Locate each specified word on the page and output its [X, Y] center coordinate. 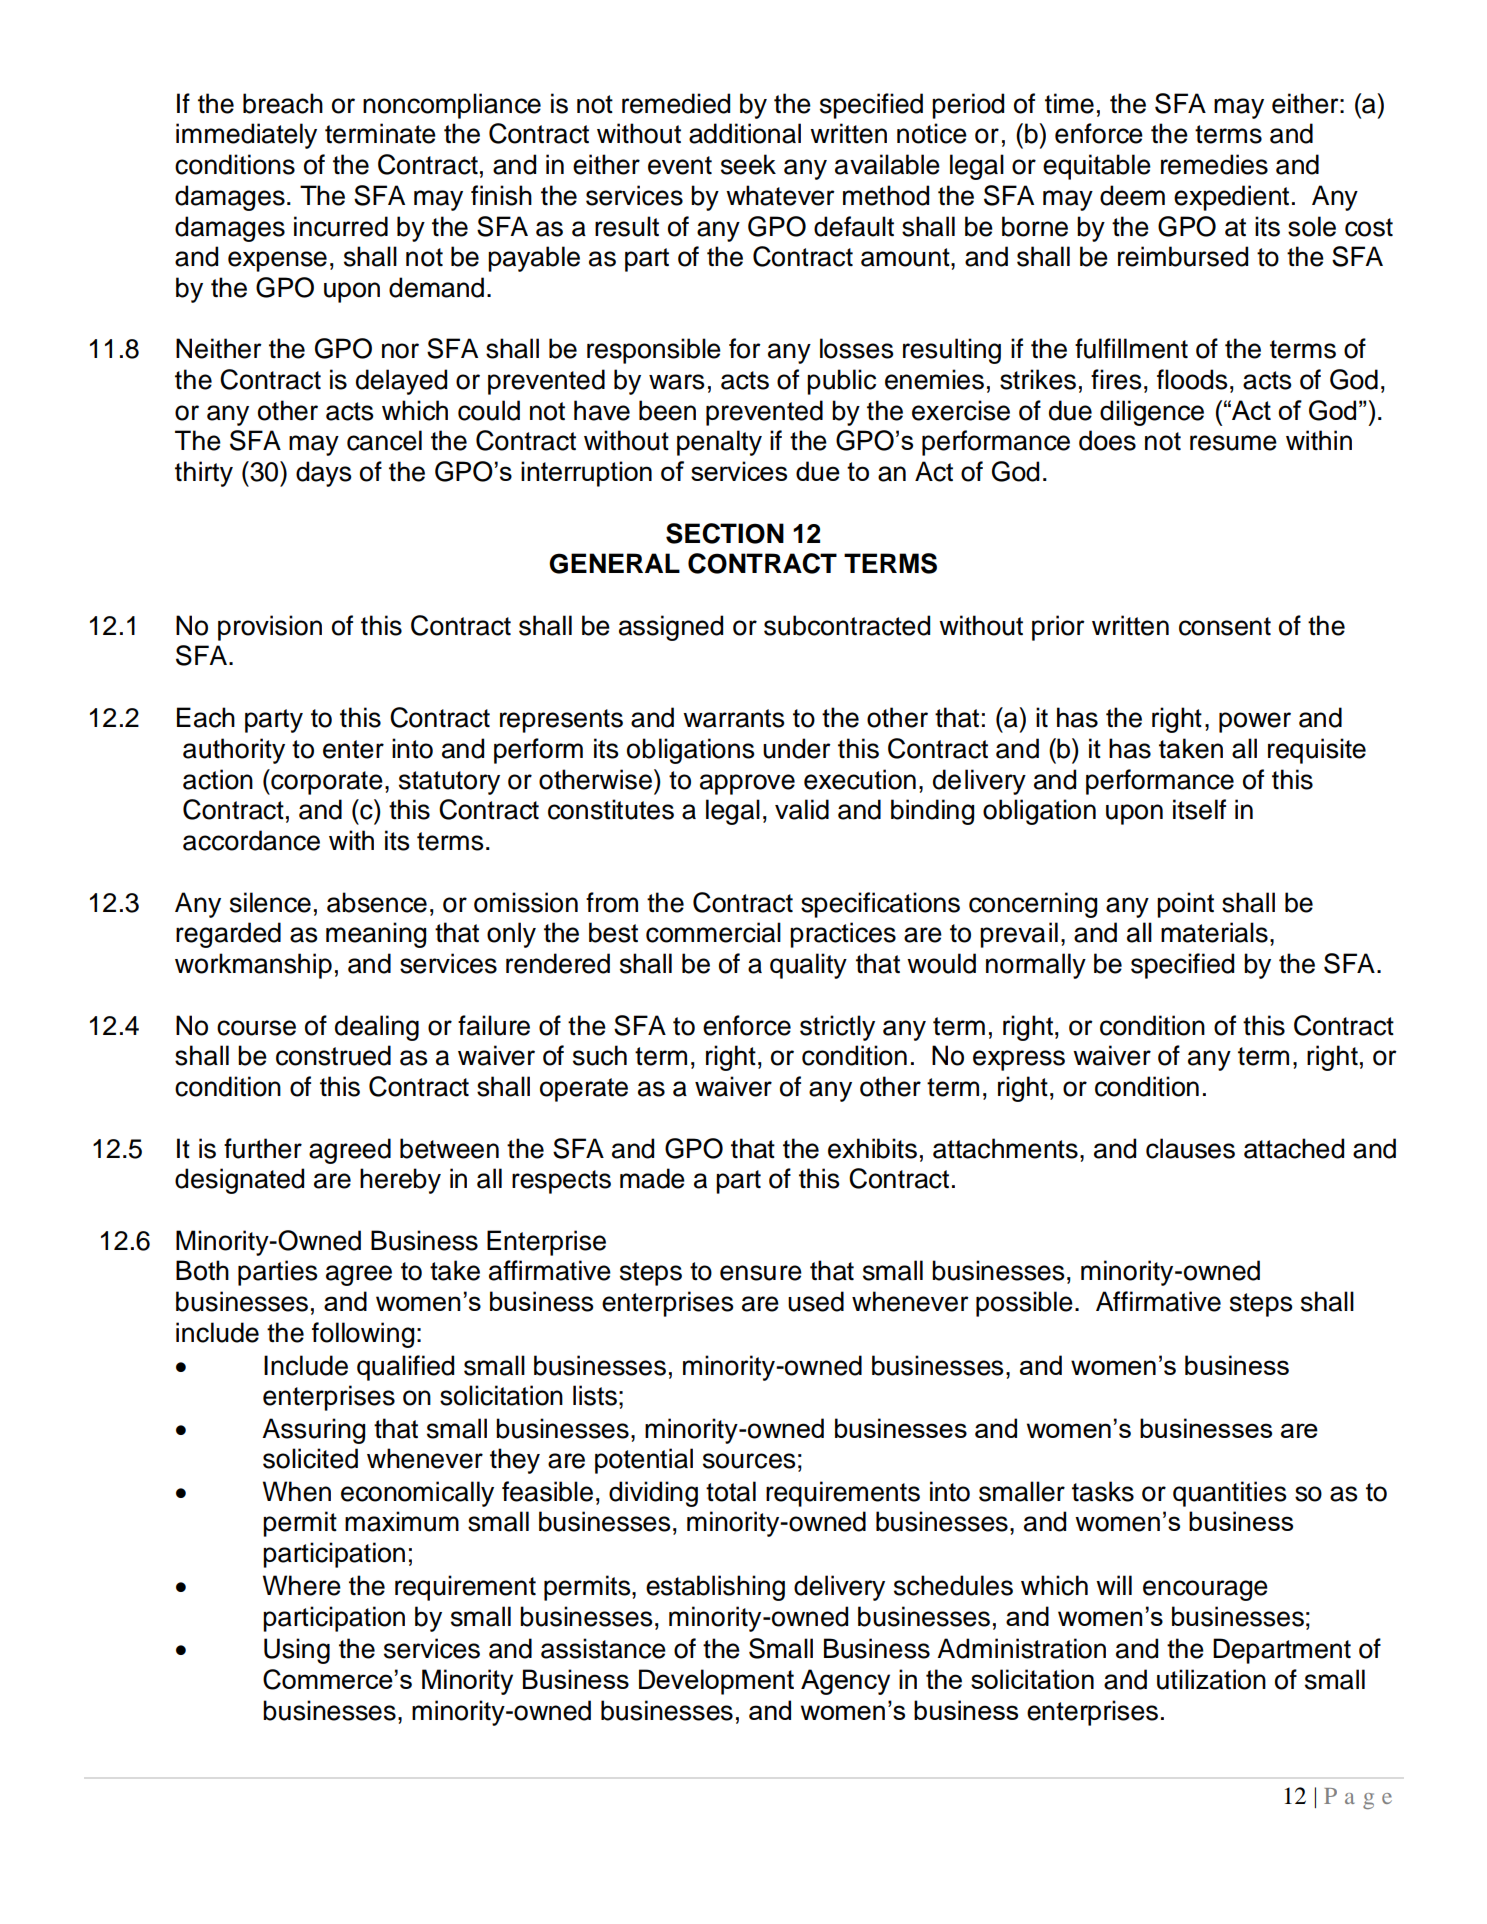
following [363, 1335]
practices [843, 935]
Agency [845, 1682]
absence [377, 902]
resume [1233, 443]
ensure [761, 1273]
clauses [1190, 1148]
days [324, 474]
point [1185, 905]
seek [748, 164]
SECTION [725, 533]
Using [297, 1651]
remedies [1214, 164]
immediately [246, 136]
